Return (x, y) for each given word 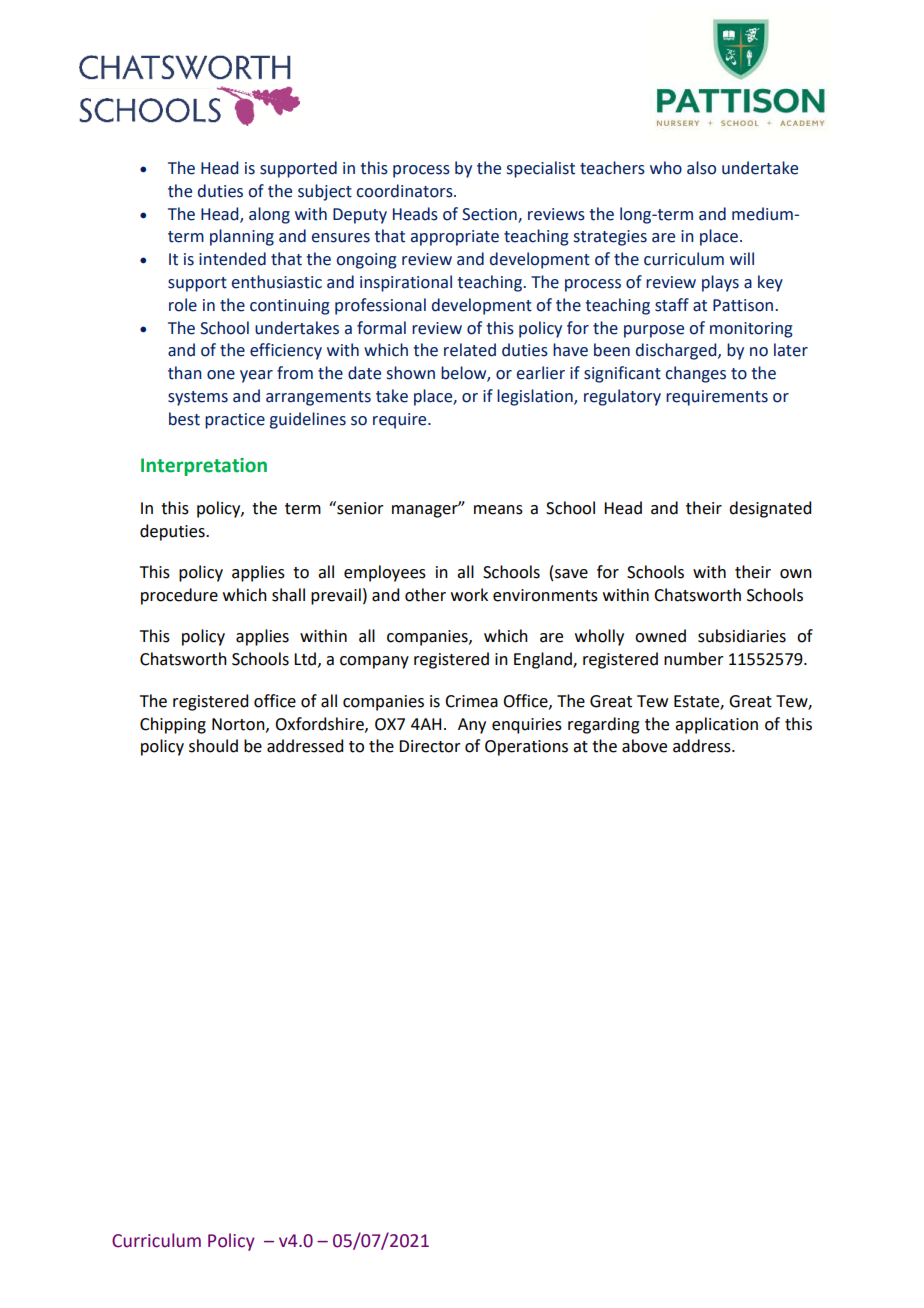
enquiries (527, 726)
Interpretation (204, 467)
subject (325, 192)
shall (288, 595)
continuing (290, 307)
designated (770, 509)
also (701, 168)
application (716, 725)
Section (489, 214)
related (470, 350)
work (469, 595)
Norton (239, 725)
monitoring (751, 330)
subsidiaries (742, 636)
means (498, 510)
